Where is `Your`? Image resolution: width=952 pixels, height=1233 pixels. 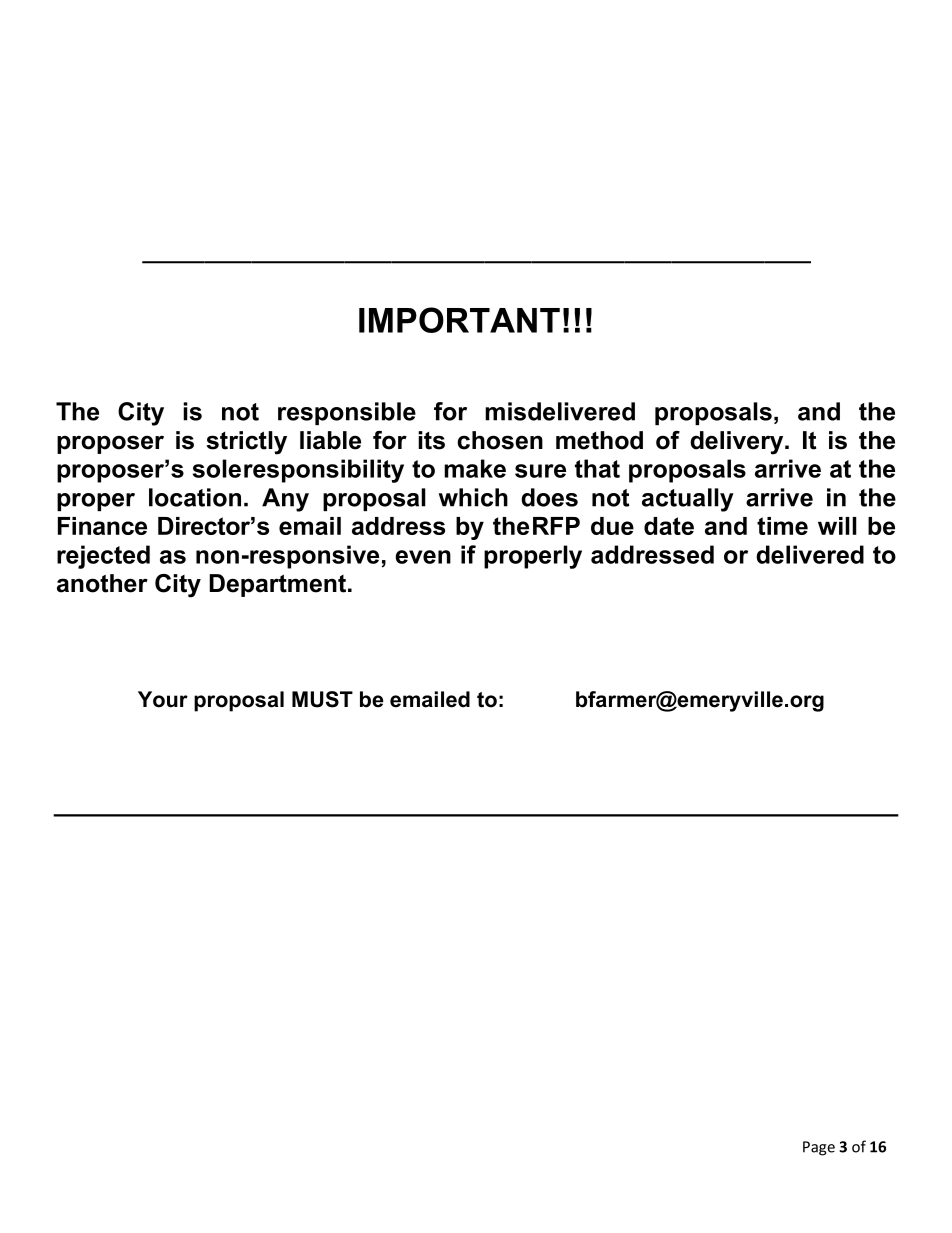
Your is located at coordinates (163, 699).
